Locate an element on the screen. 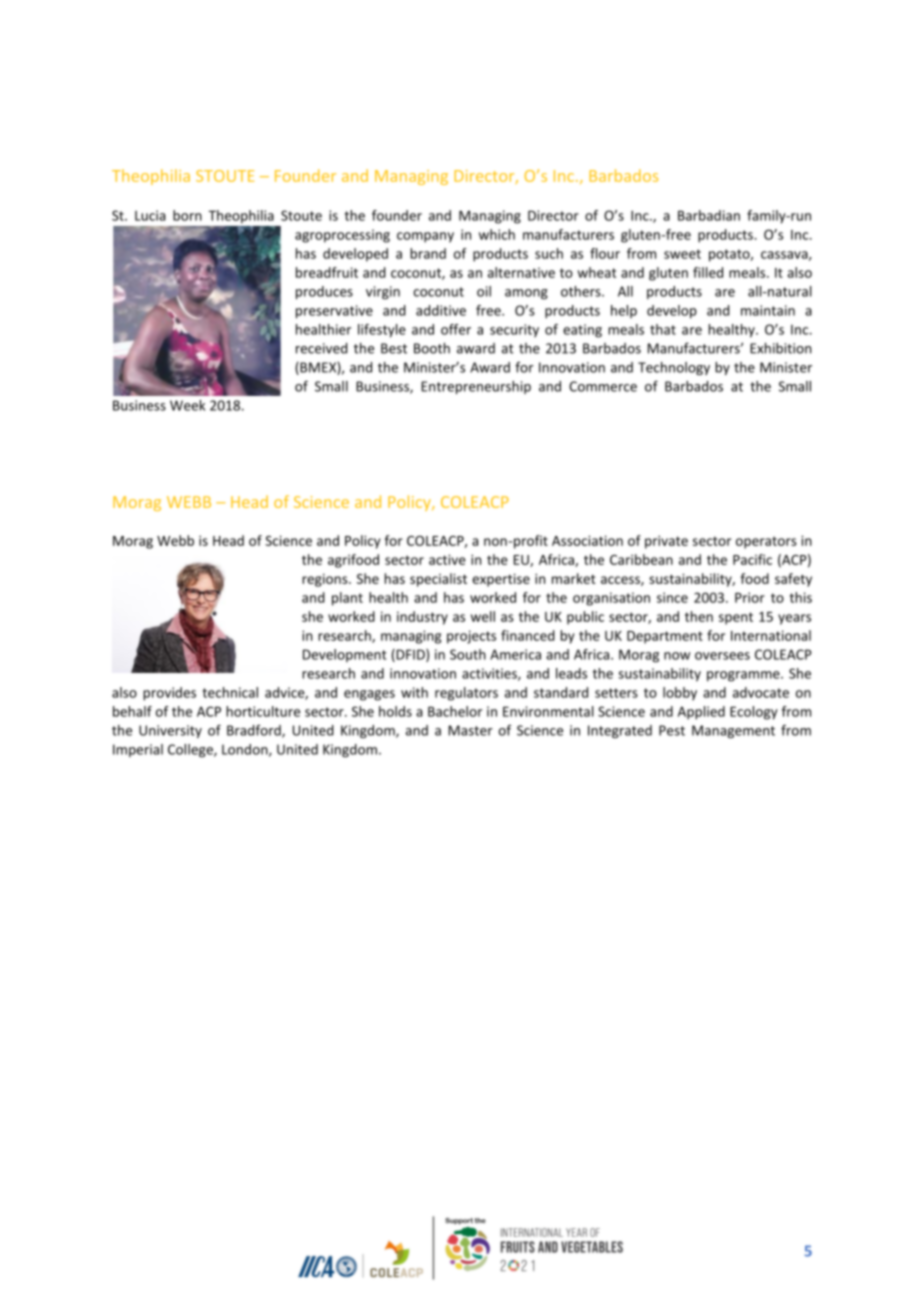 This screenshot has width=924, height=1308. born is located at coordinates (187, 215).
